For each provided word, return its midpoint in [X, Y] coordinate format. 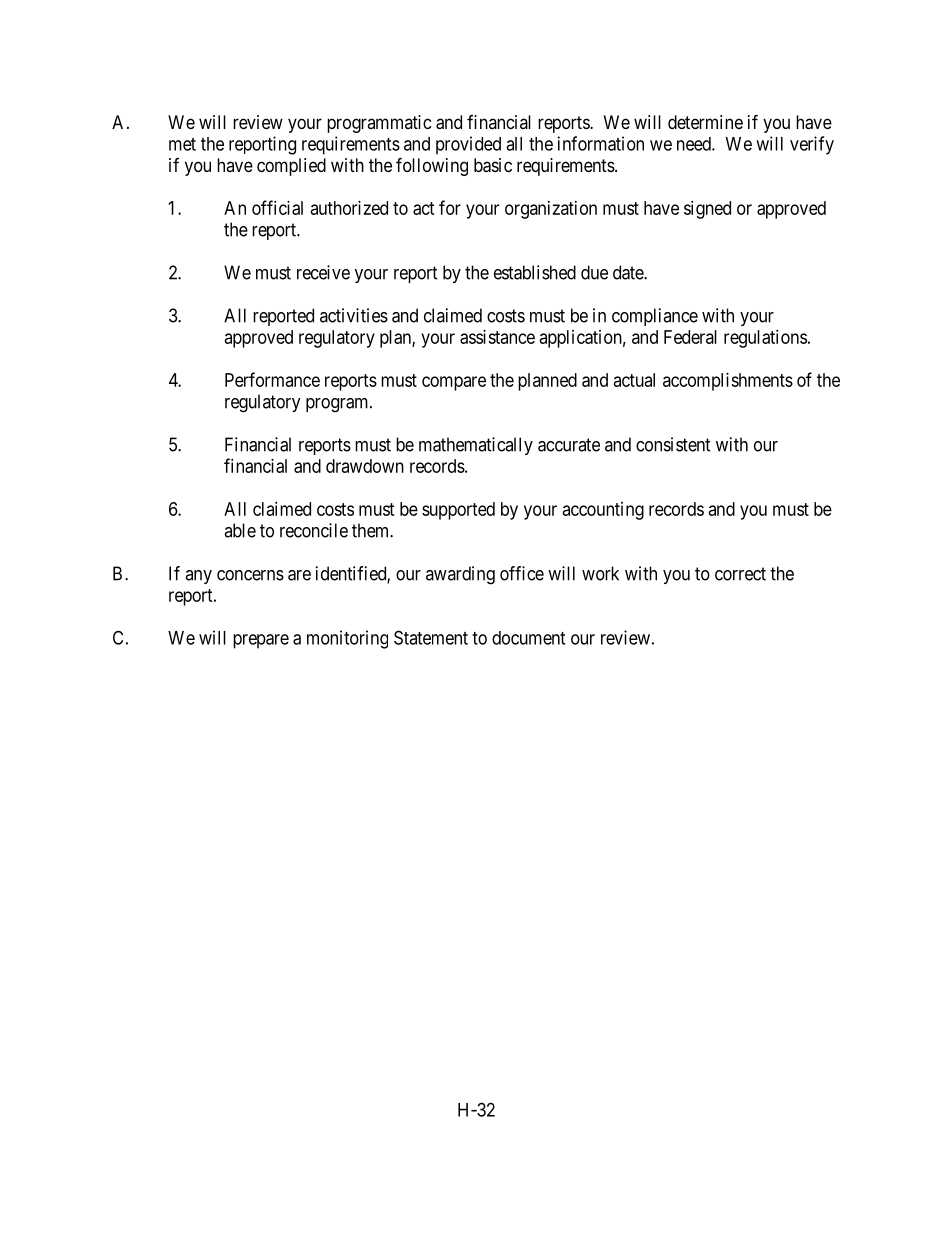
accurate [569, 445]
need [695, 144]
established [535, 272]
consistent [673, 444]
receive [323, 272]
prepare [261, 641]
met [182, 144]
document [528, 638]
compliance [655, 317]
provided [468, 145]
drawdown [365, 466]
